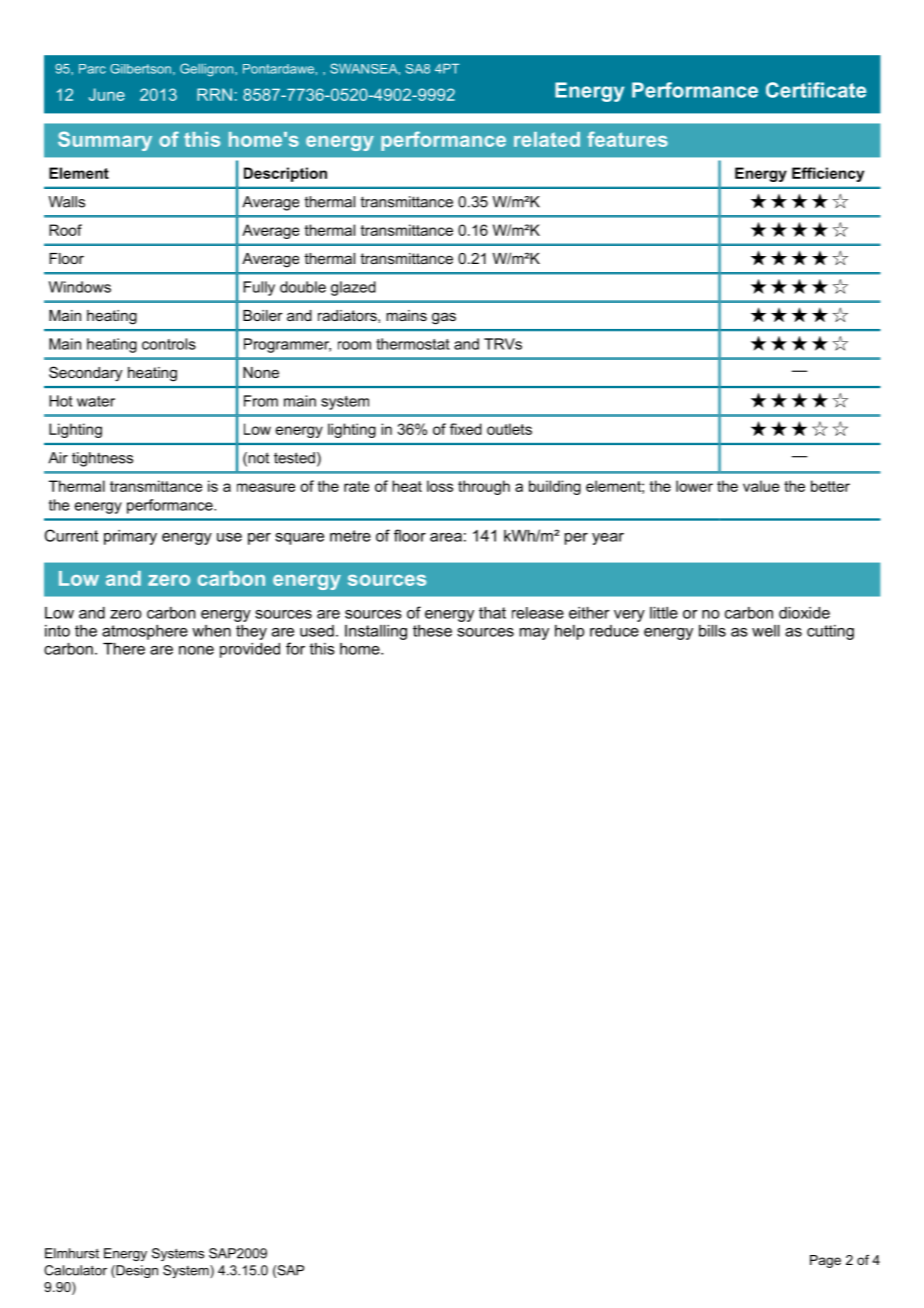 The image size is (924, 1308). What do you see at coordinates (816, 90) in the document?
I see `Certificate` at bounding box center [816, 90].
